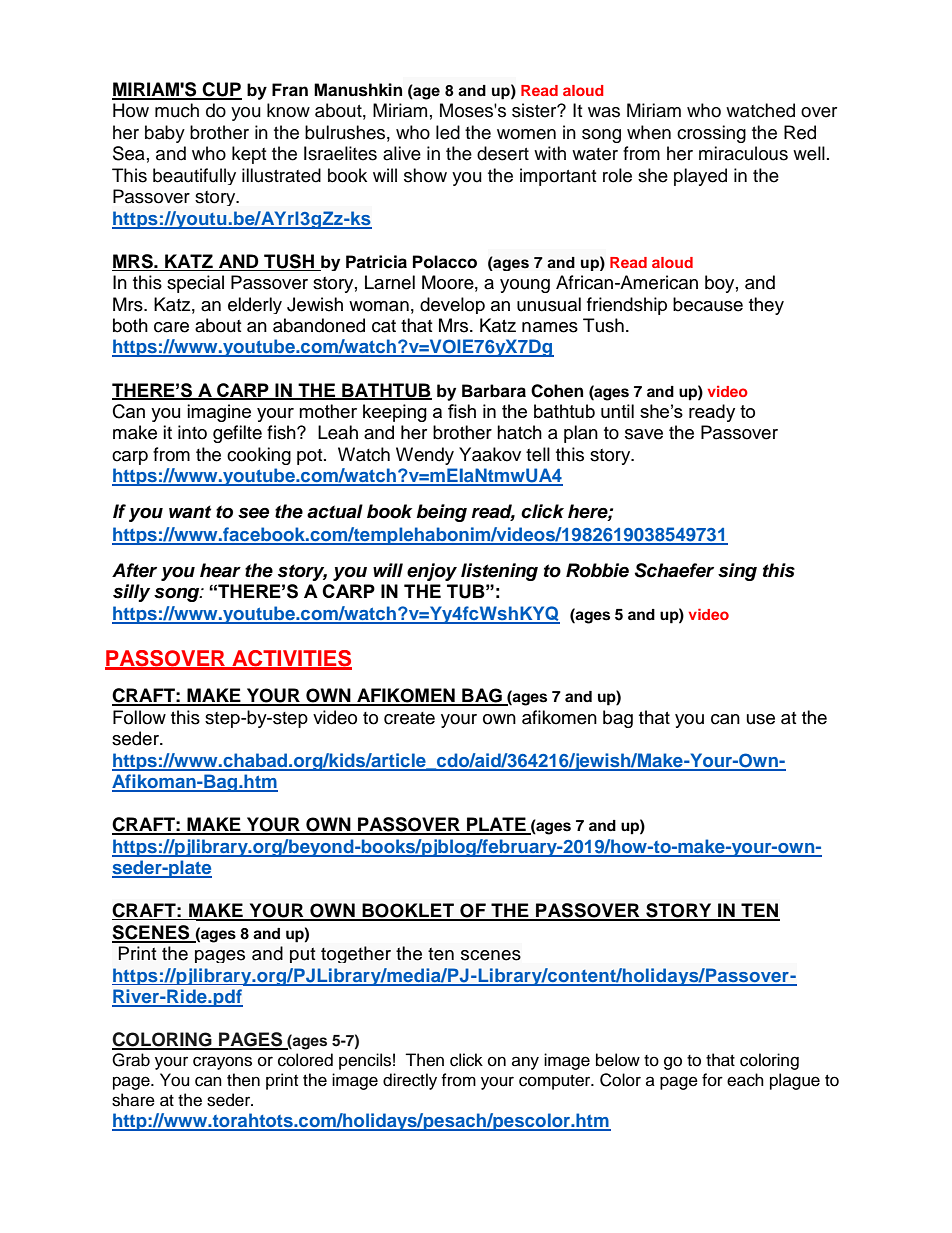 The height and width of the page is (1233, 952). Describe the element at coordinates (448, 132) in the page. I see `led` at that location.
